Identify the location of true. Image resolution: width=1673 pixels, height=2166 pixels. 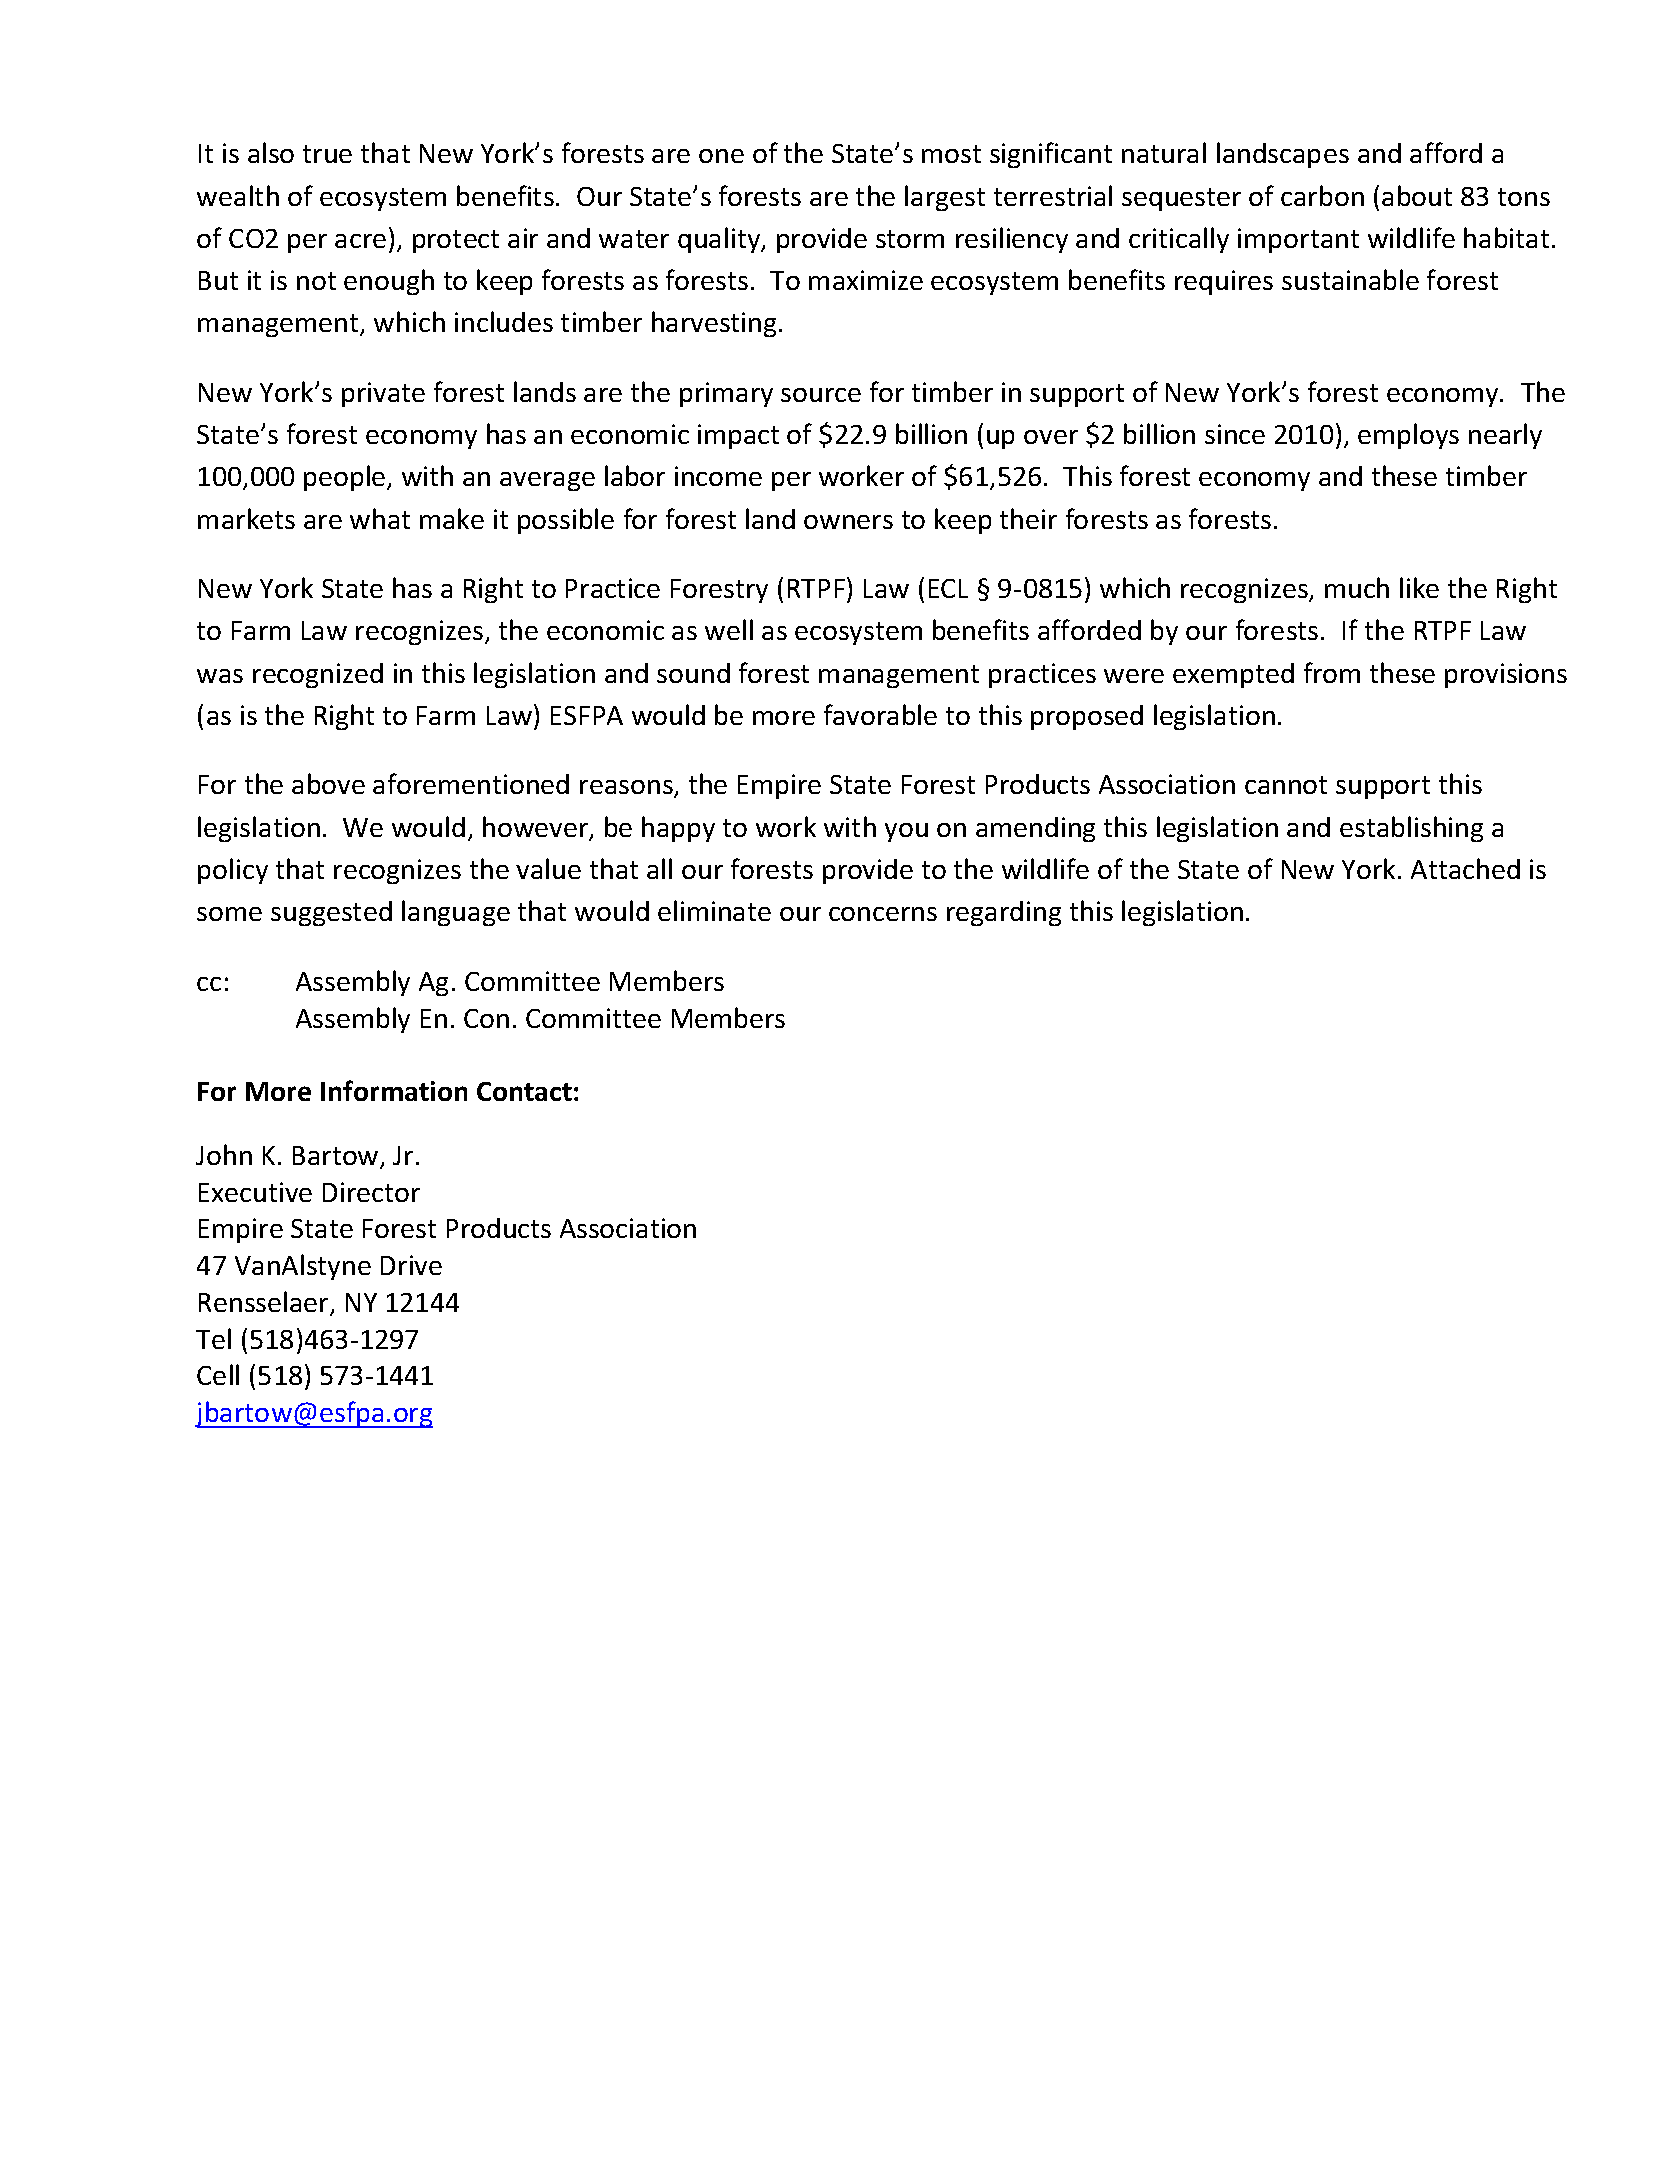
(327, 154).
